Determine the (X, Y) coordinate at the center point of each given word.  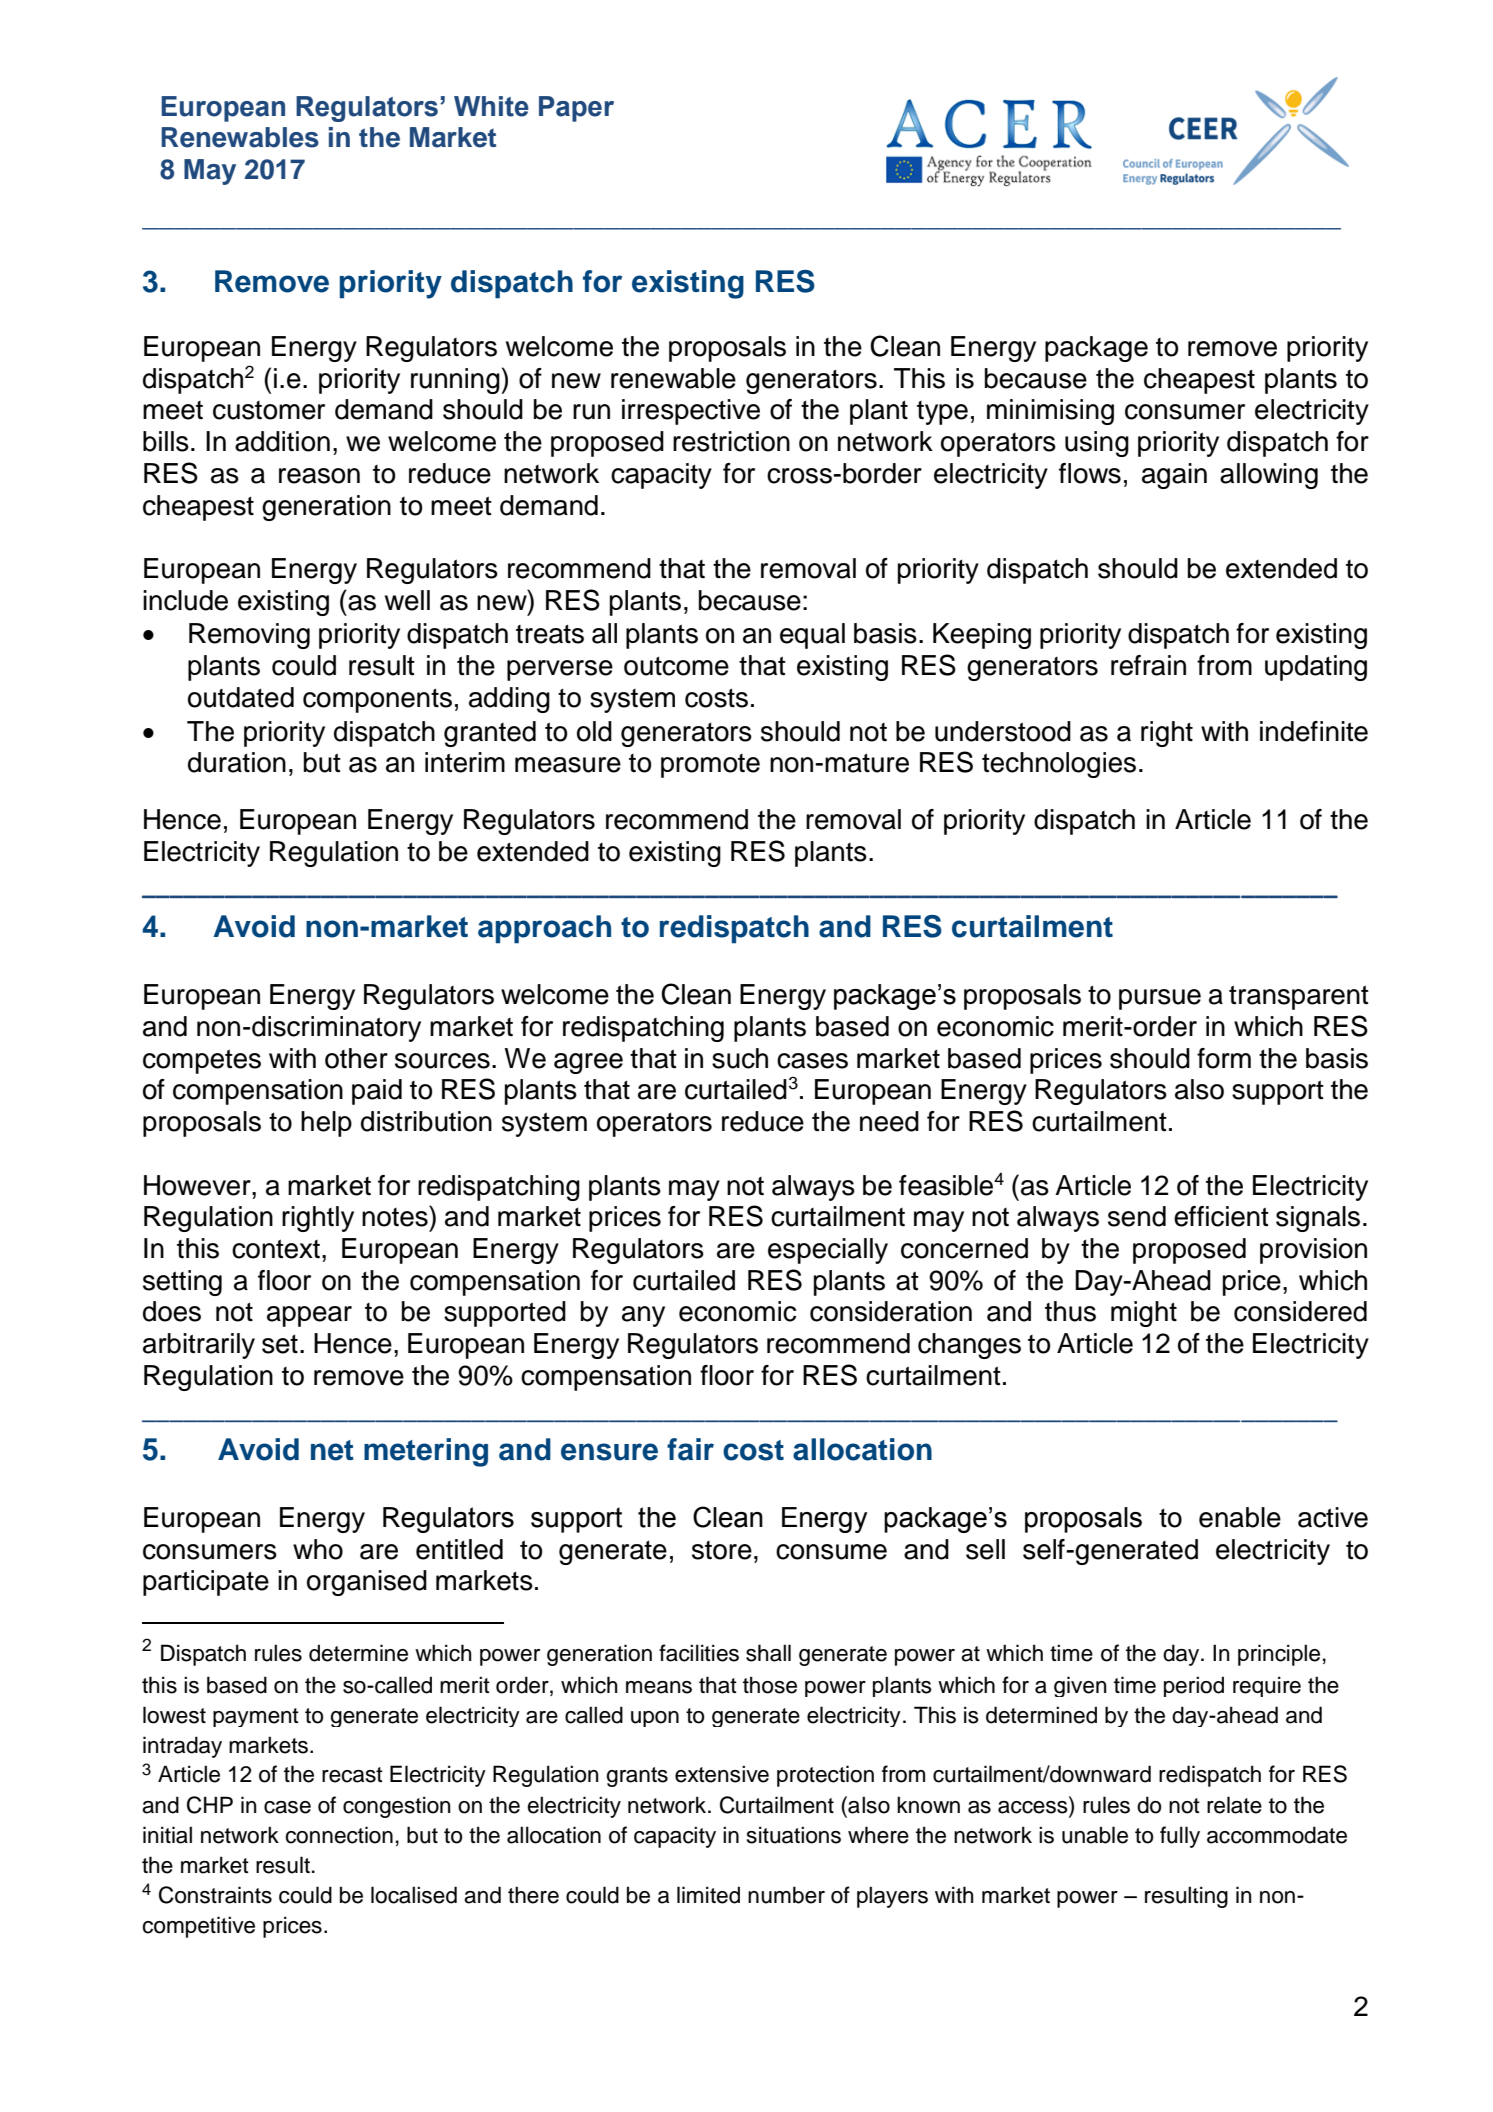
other (356, 1058)
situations (794, 1835)
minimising (1050, 412)
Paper (576, 109)
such (740, 1058)
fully (1180, 1837)
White (491, 106)
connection (339, 1835)
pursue (1160, 999)
